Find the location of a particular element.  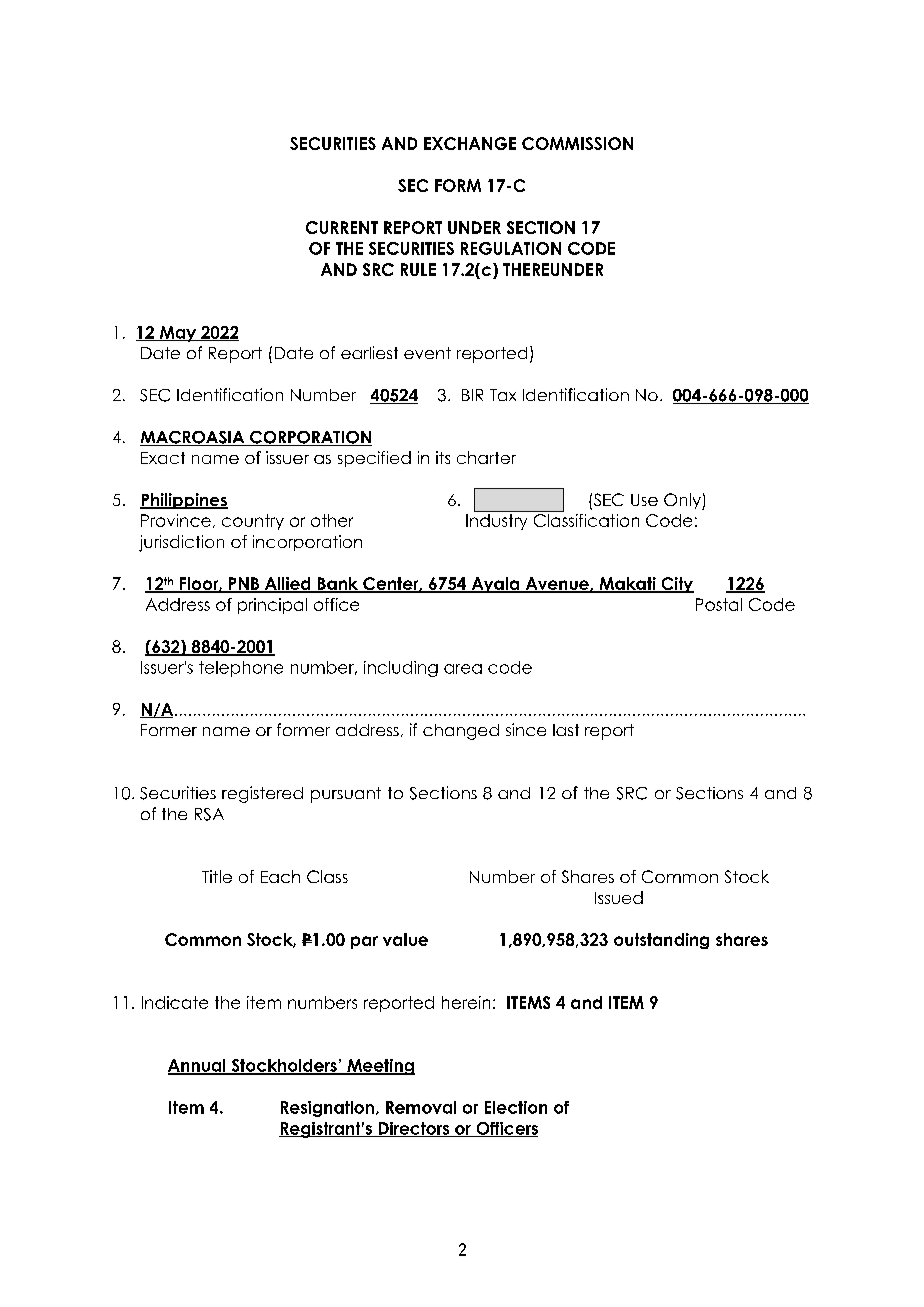

last is located at coordinates (566, 730).
